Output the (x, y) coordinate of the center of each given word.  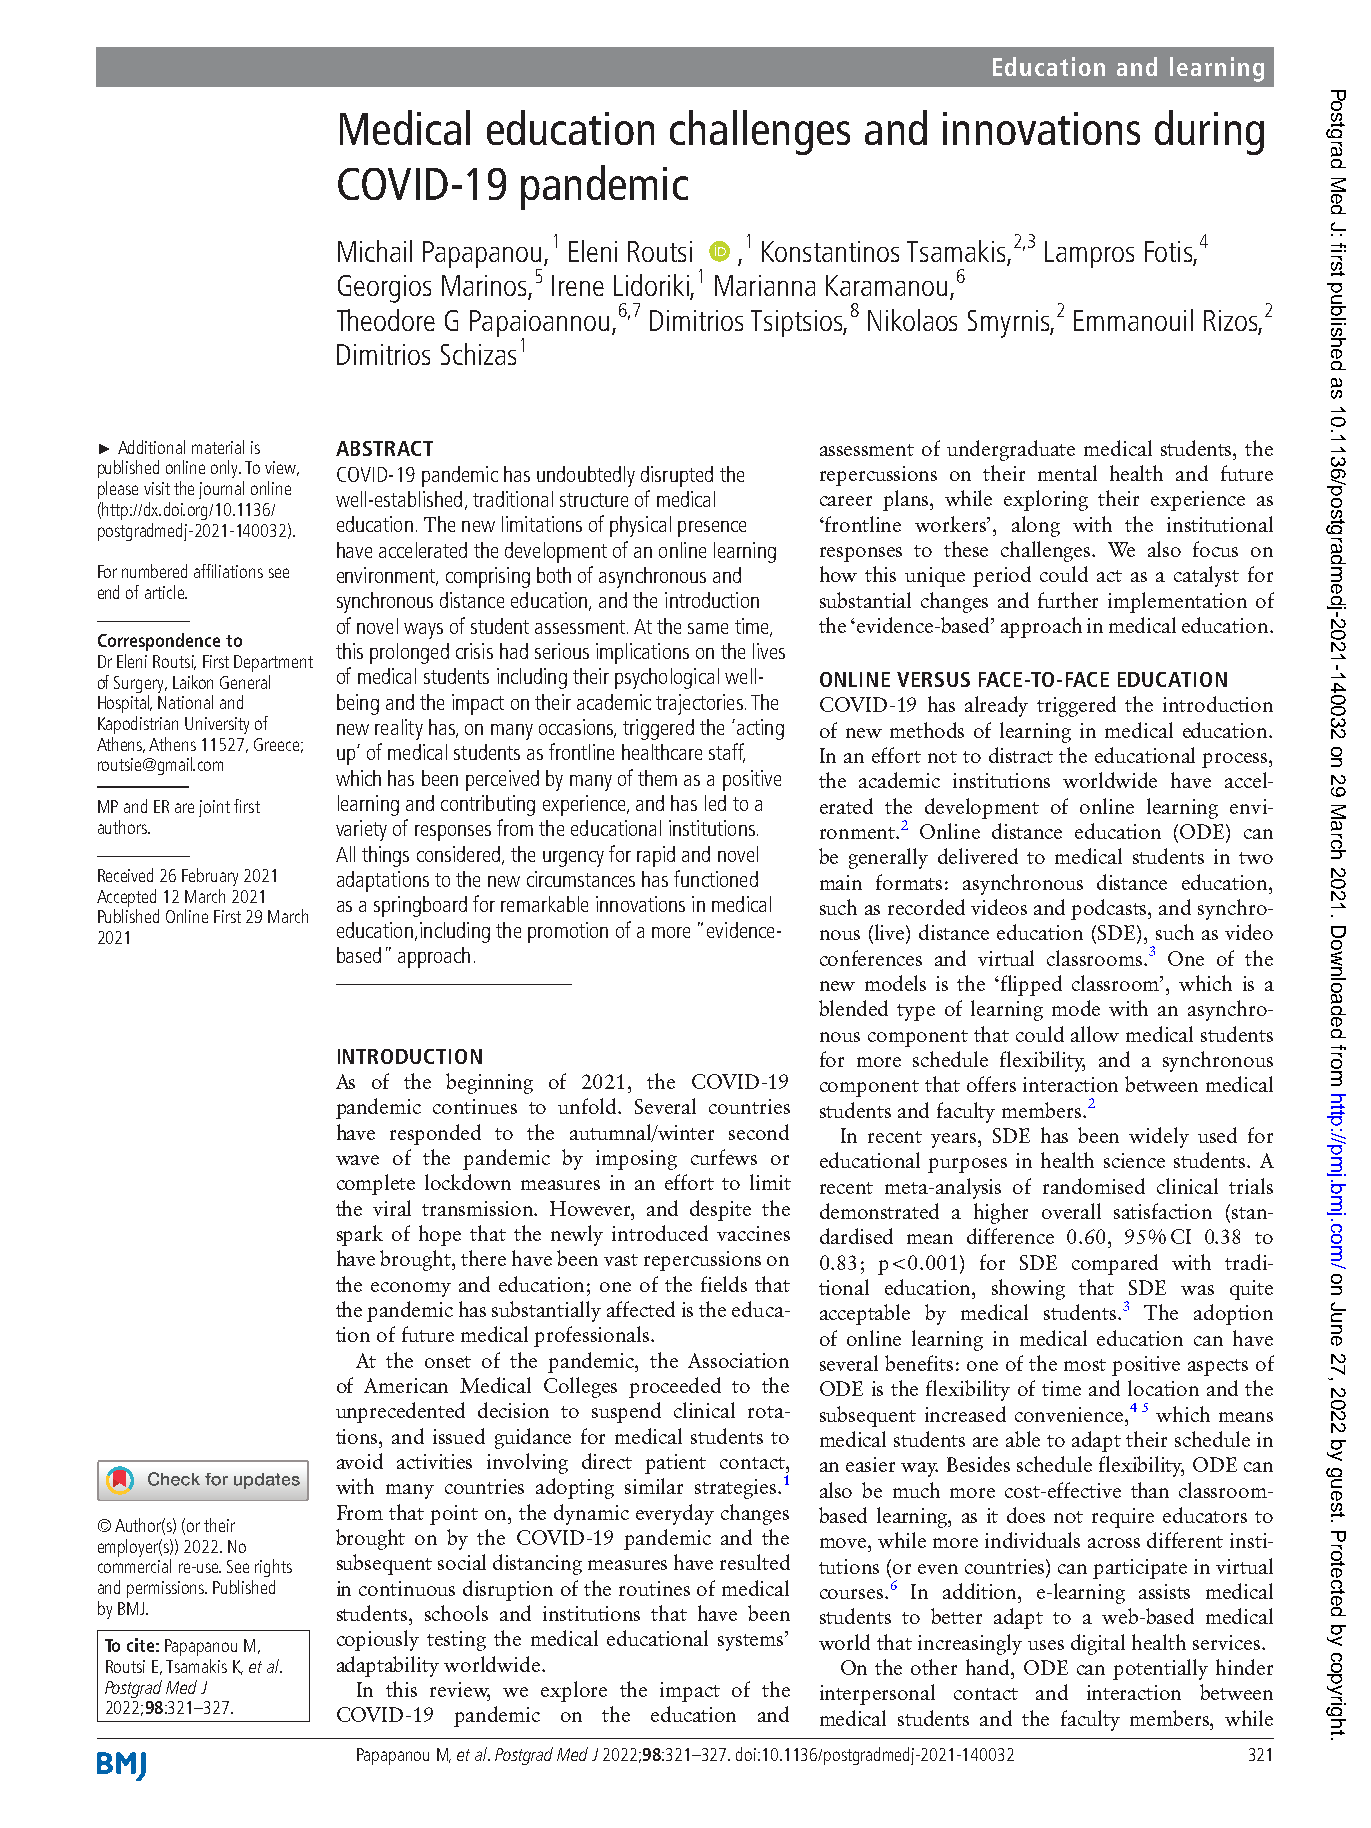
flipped (1031, 985)
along (1036, 526)
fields (724, 1284)
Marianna (765, 285)
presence (712, 529)
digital (1098, 1644)
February (210, 877)
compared (1115, 1264)
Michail (375, 251)
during (1209, 132)
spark (360, 1235)
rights (273, 1568)
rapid (656, 856)
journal (221, 490)
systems (752, 1642)
